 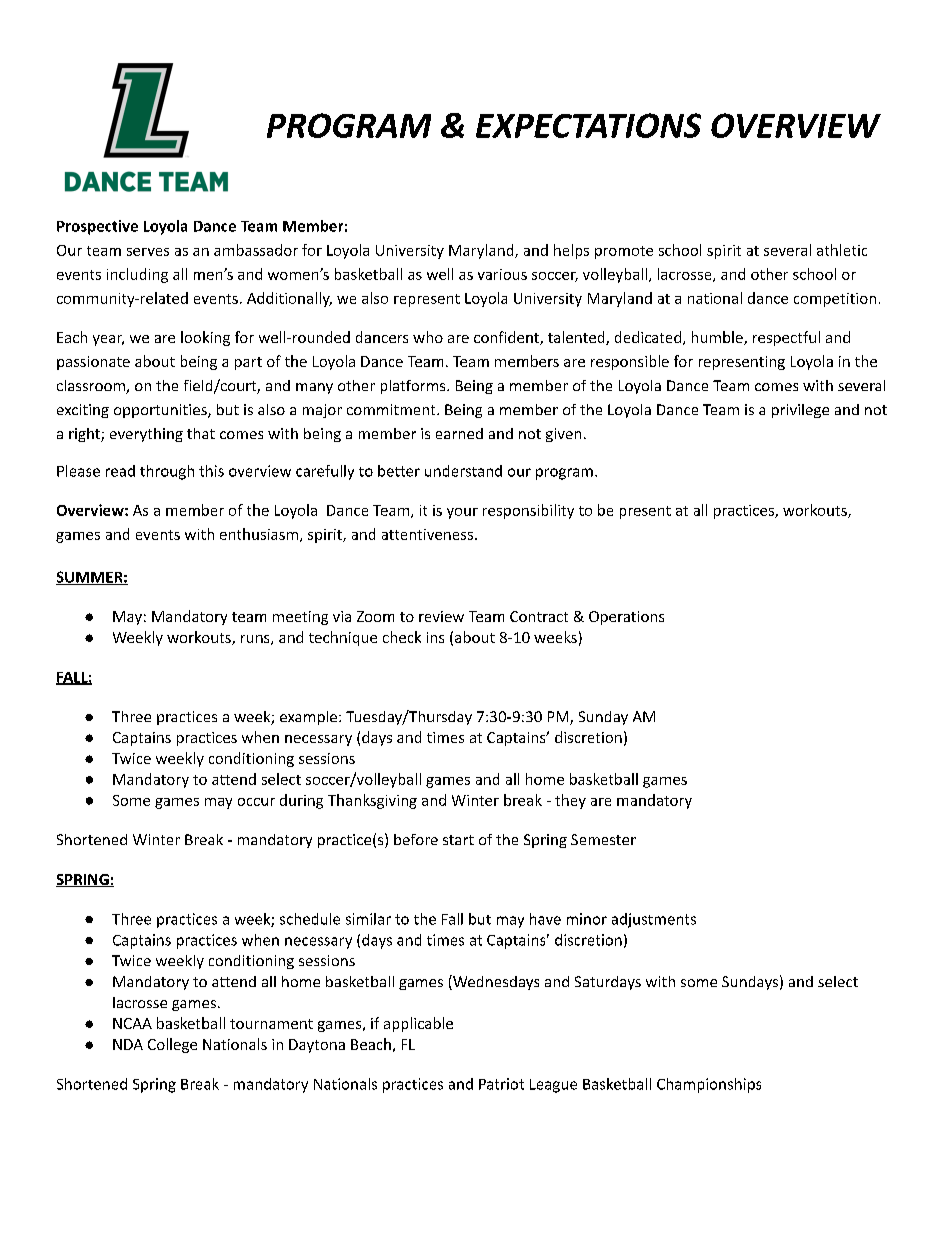 What do you see at coordinates (256, 640) in the screenshot?
I see `runs` at bounding box center [256, 640].
